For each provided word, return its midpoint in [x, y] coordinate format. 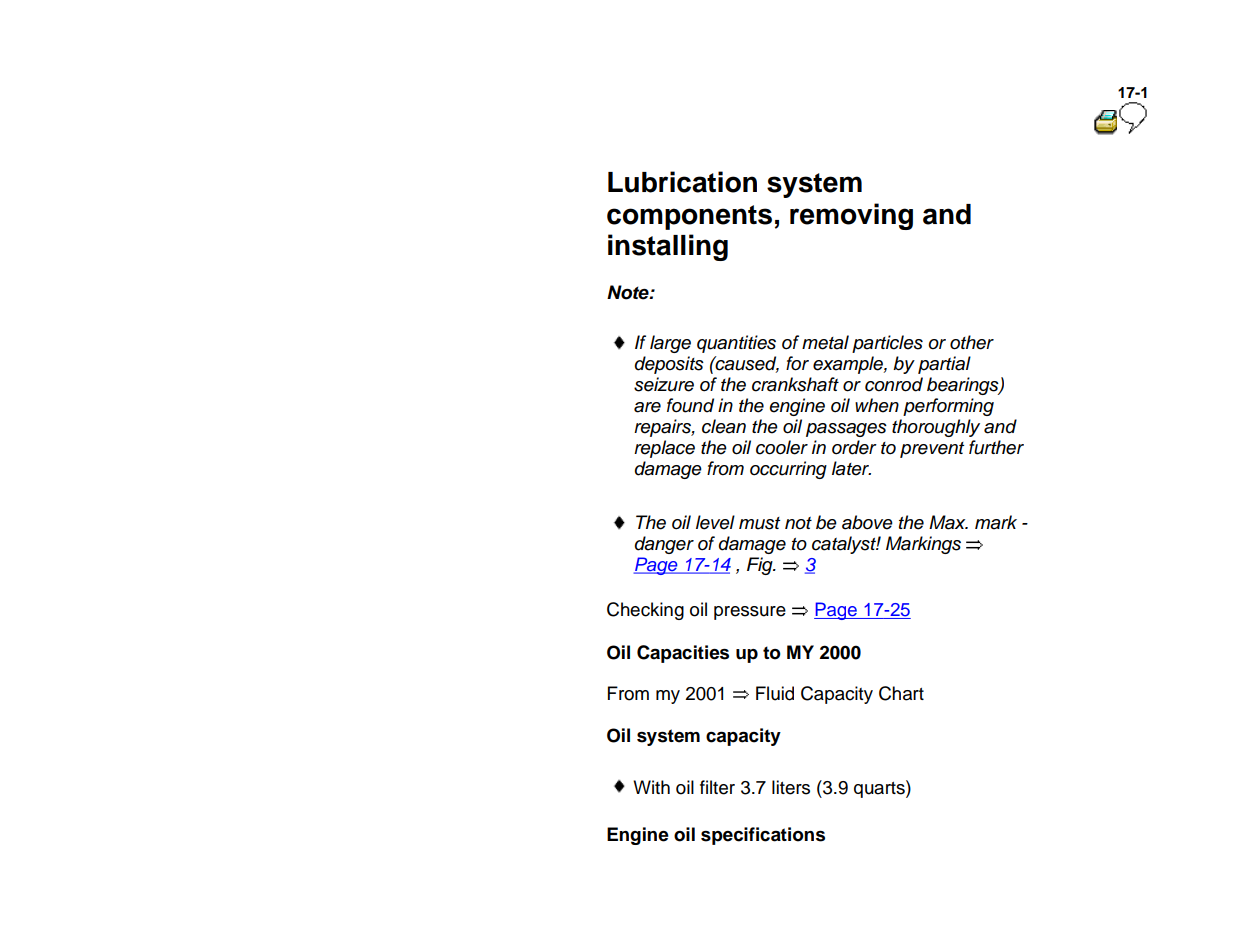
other [972, 342]
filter [717, 787]
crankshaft [795, 384]
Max [948, 522]
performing [948, 407]
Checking [645, 611]
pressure [750, 613]
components [689, 217]
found [690, 405]
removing [851, 216]
